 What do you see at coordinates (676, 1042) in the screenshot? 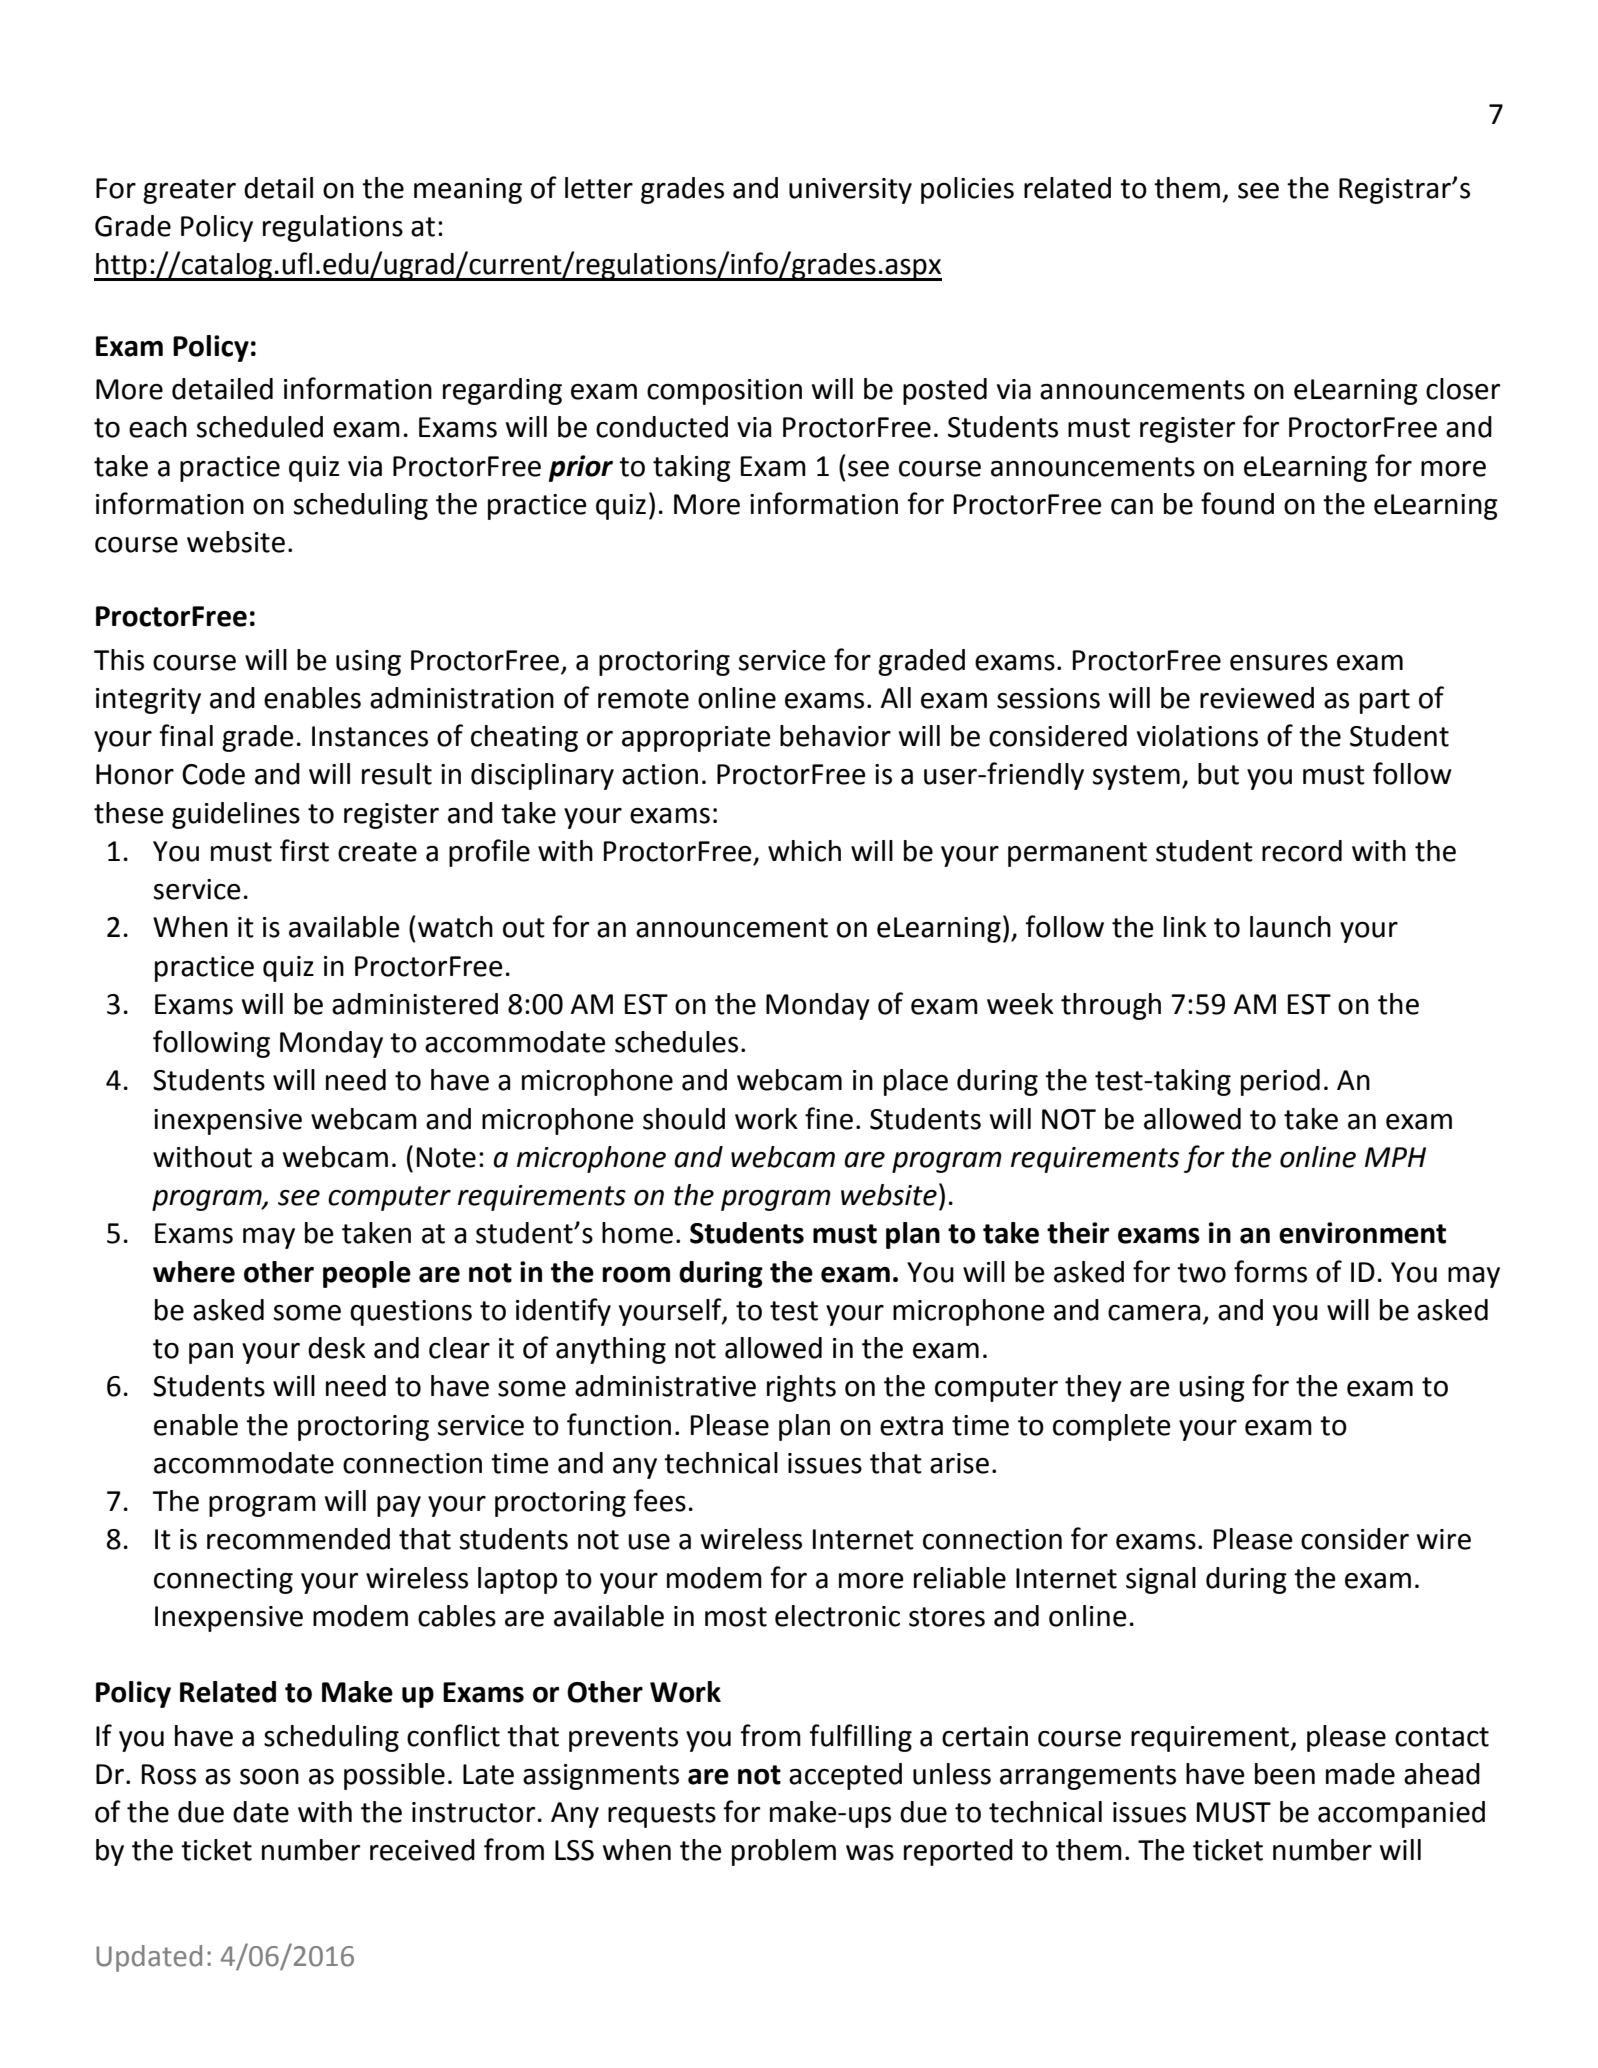
I see `schedules` at bounding box center [676, 1042].
